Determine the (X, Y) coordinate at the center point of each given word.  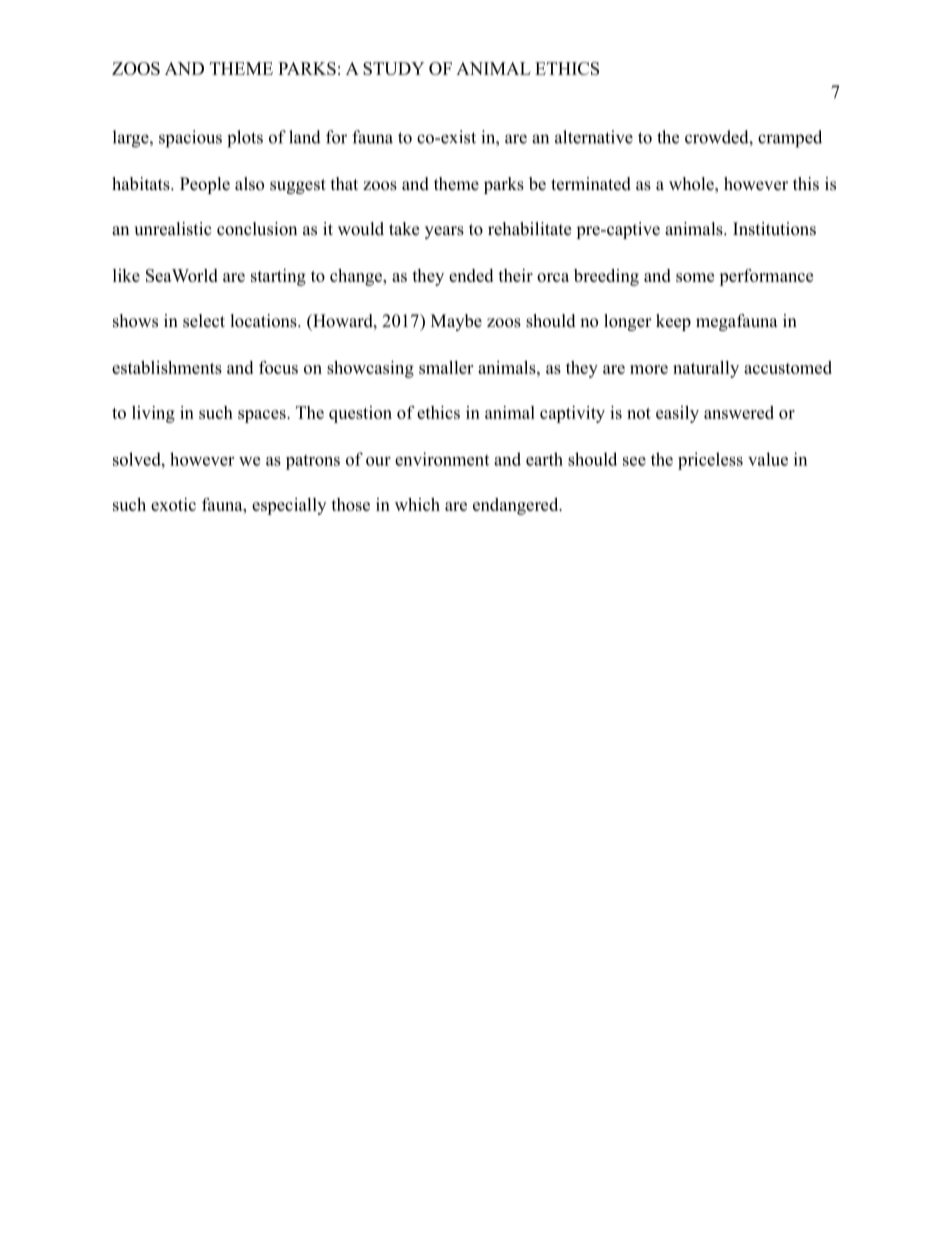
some (695, 277)
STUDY (393, 68)
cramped (790, 139)
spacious (190, 139)
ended (471, 275)
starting (278, 277)
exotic (173, 504)
